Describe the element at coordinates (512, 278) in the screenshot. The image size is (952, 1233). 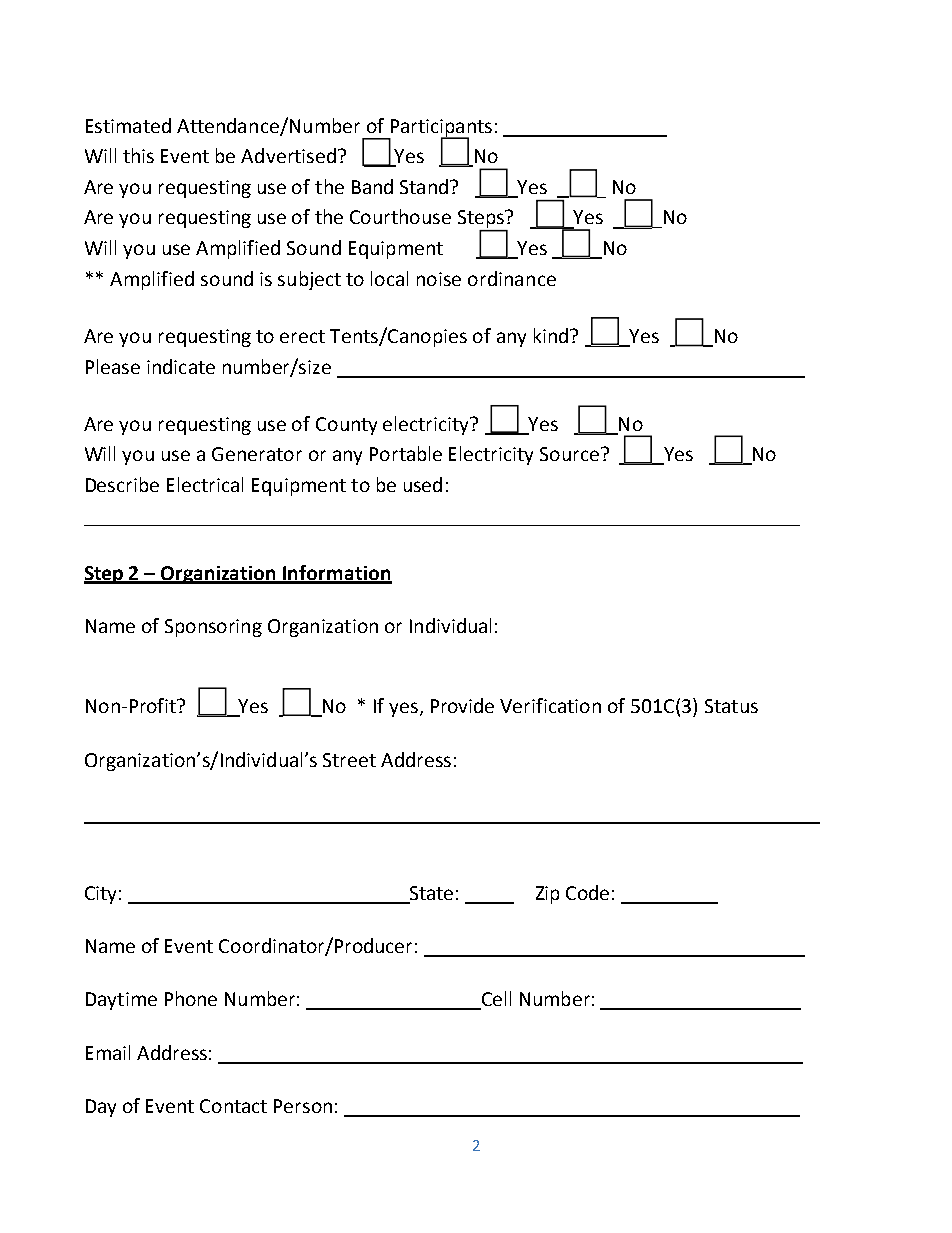
I see `ordinance` at that location.
